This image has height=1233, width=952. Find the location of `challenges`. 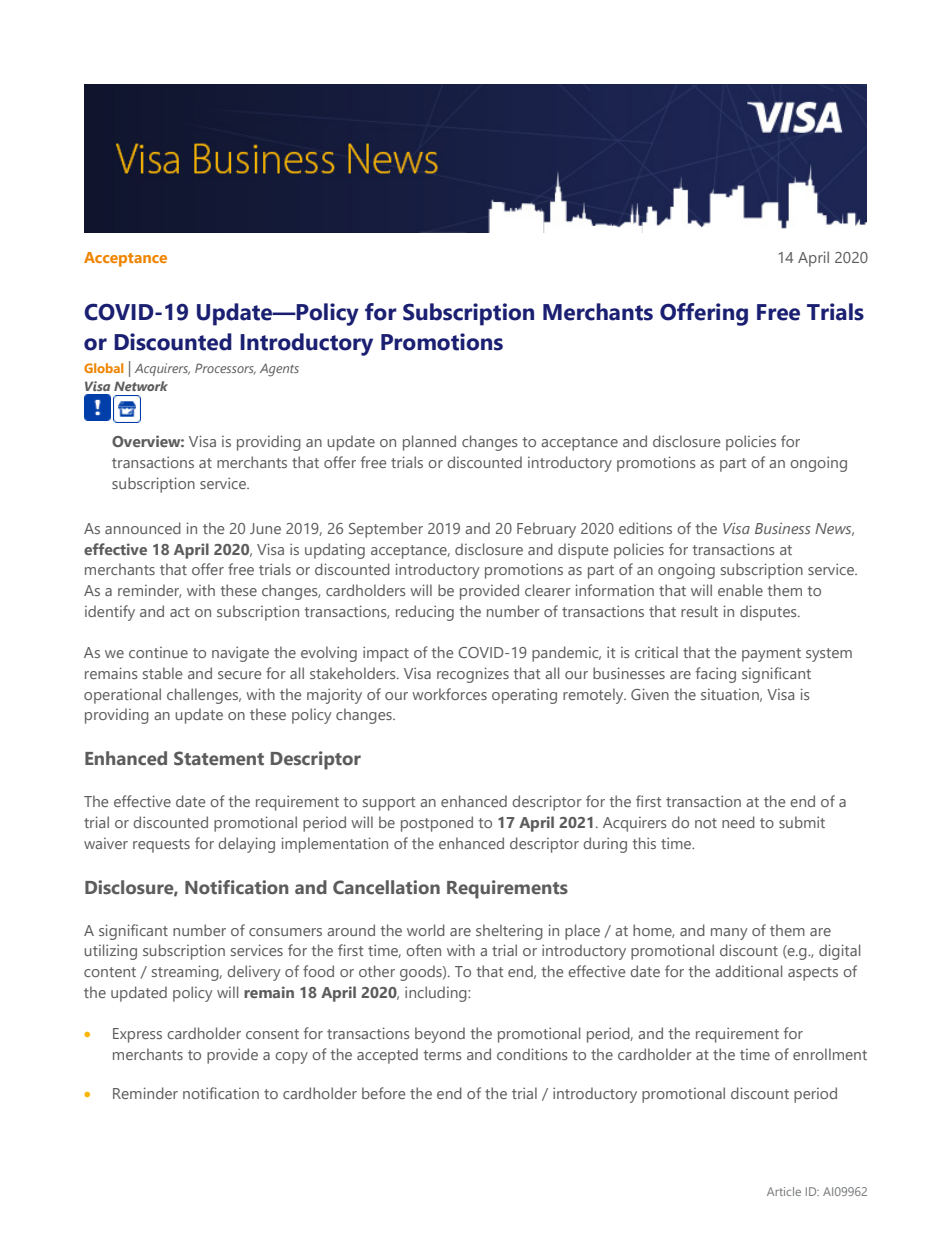

challenges is located at coordinates (204, 696).
